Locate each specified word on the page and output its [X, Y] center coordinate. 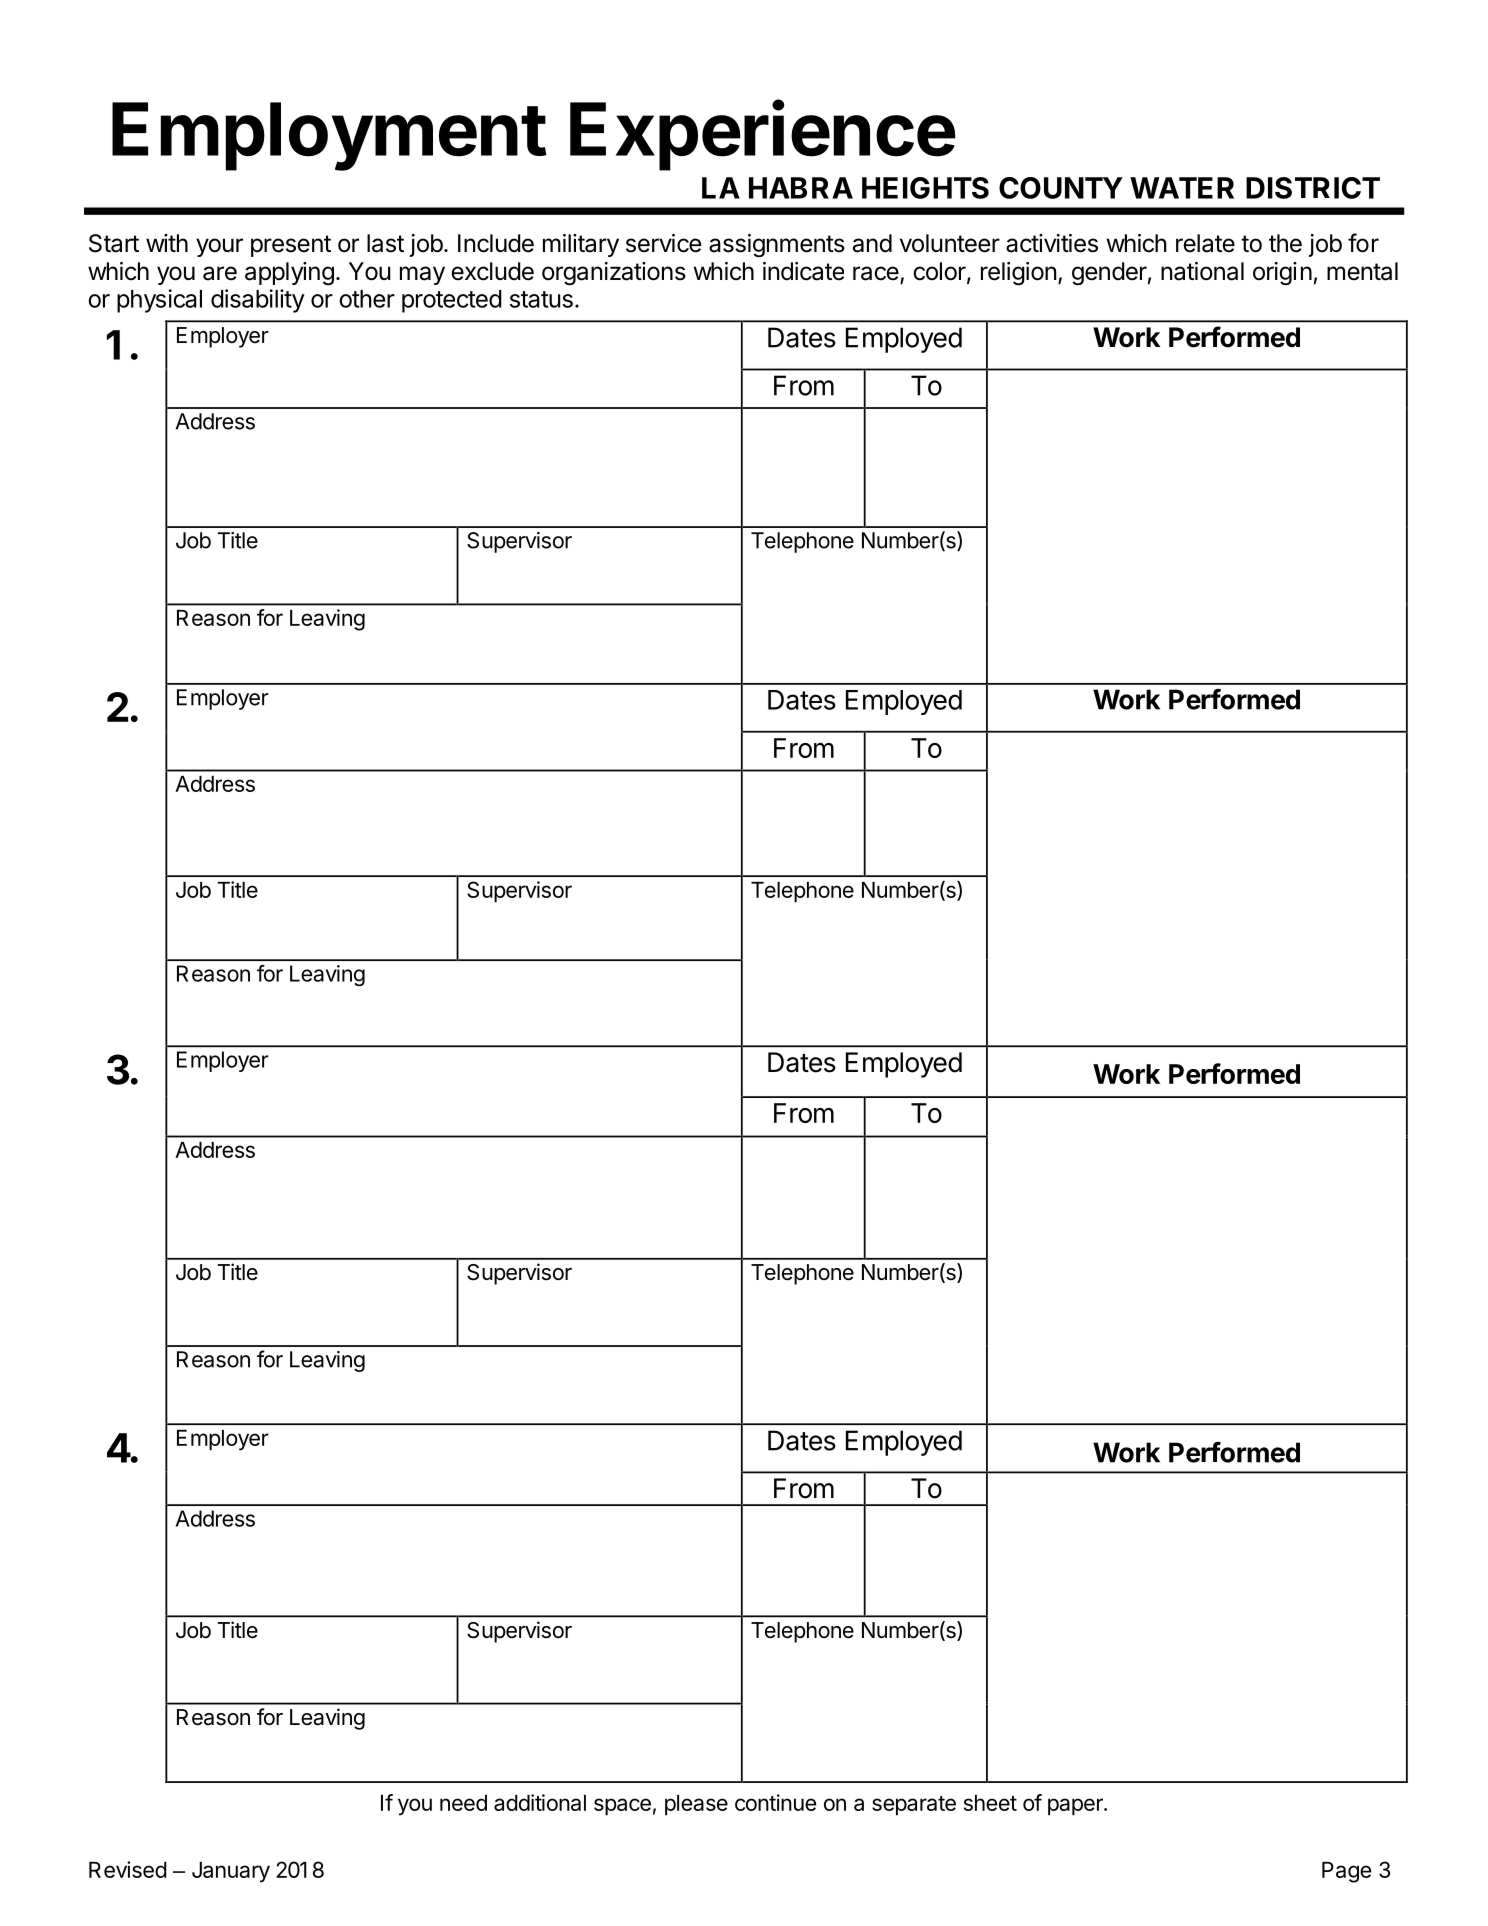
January [231, 1872]
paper [1076, 1807]
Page [1346, 1872]
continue [775, 1802]
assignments [777, 245]
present [291, 246]
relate [1205, 243]
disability [258, 301]
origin [1282, 274]
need [463, 1803]
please [696, 1805]
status [541, 299]
